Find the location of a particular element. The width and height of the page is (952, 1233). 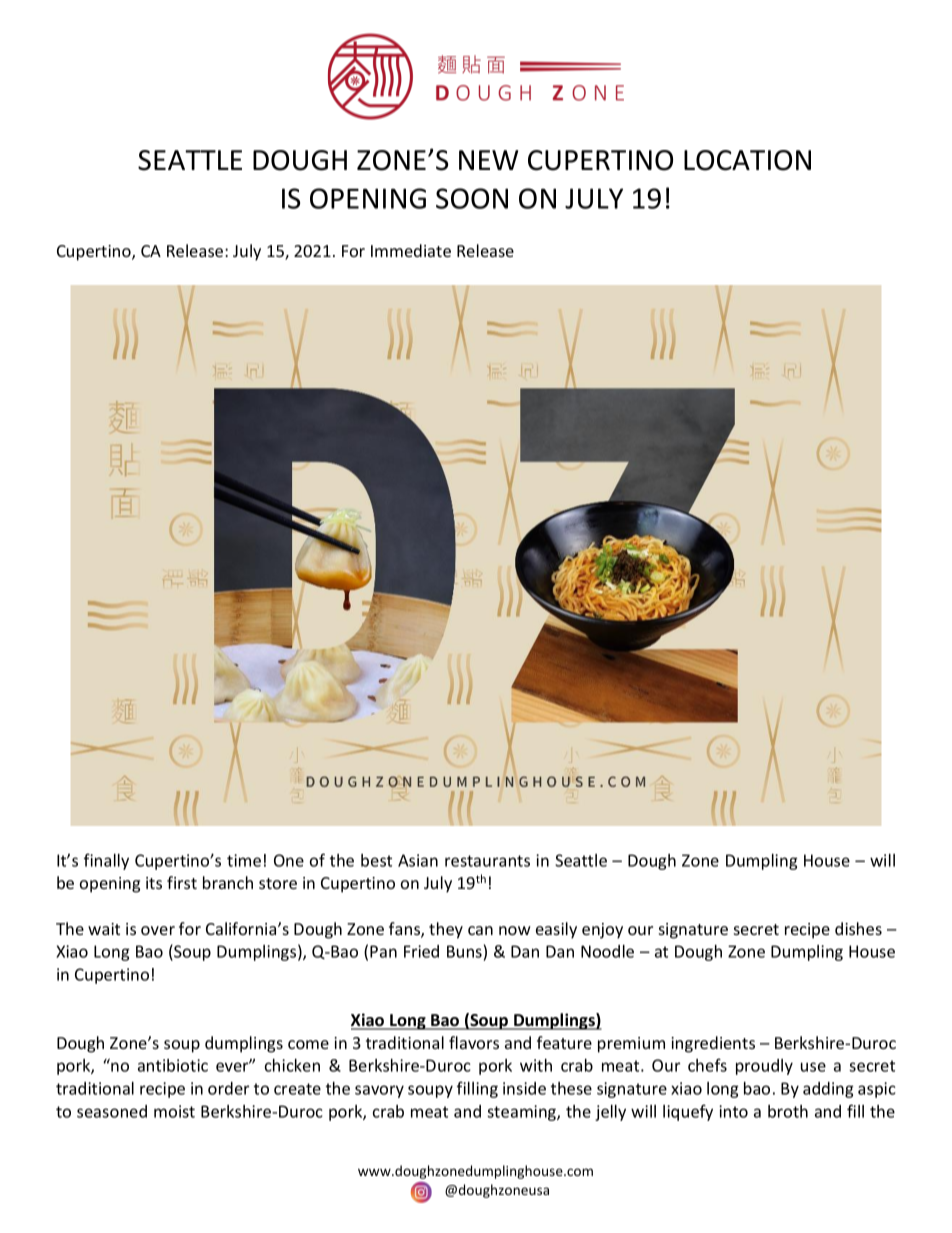

Asian is located at coordinates (418, 860).
